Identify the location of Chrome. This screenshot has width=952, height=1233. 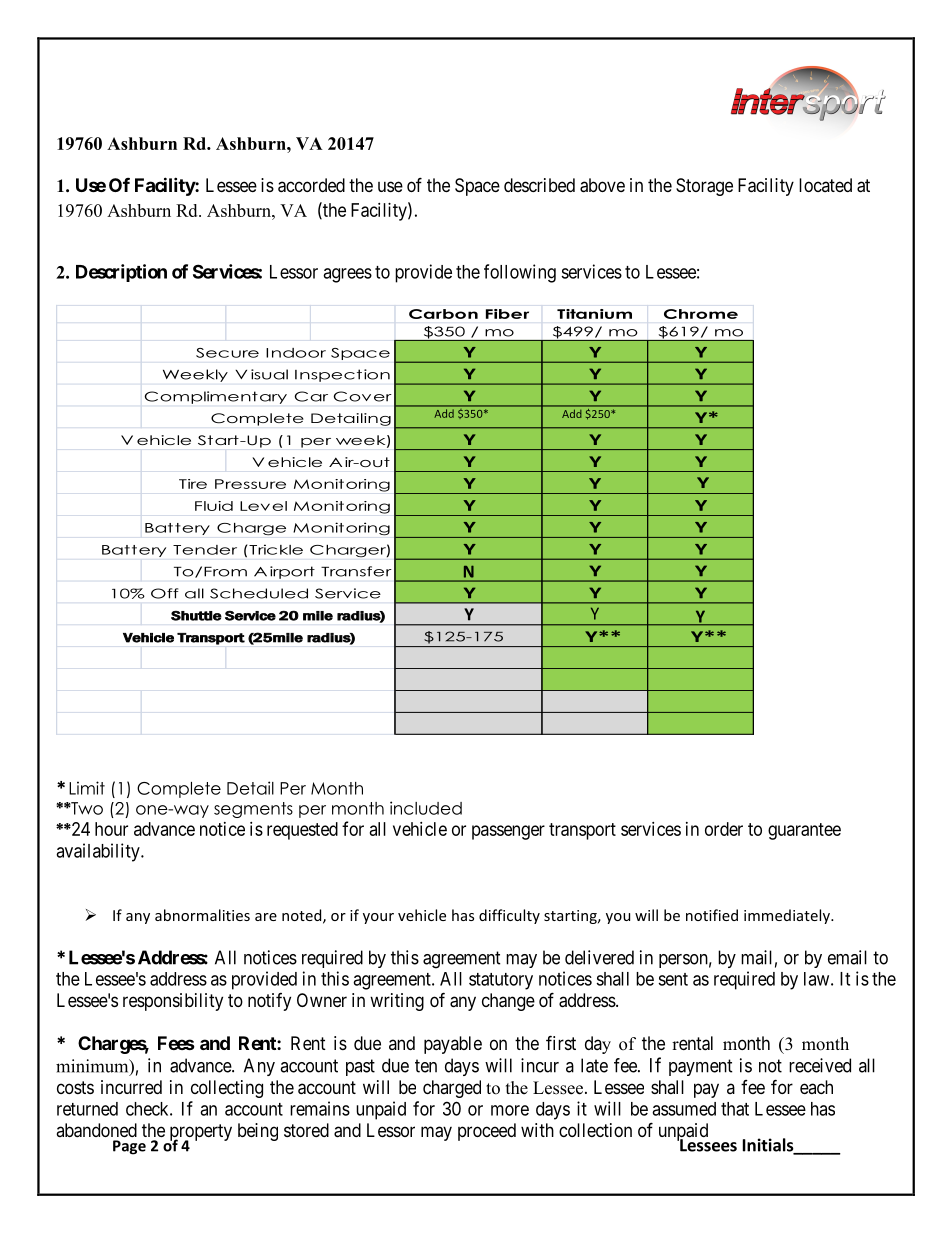
(701, 314).
